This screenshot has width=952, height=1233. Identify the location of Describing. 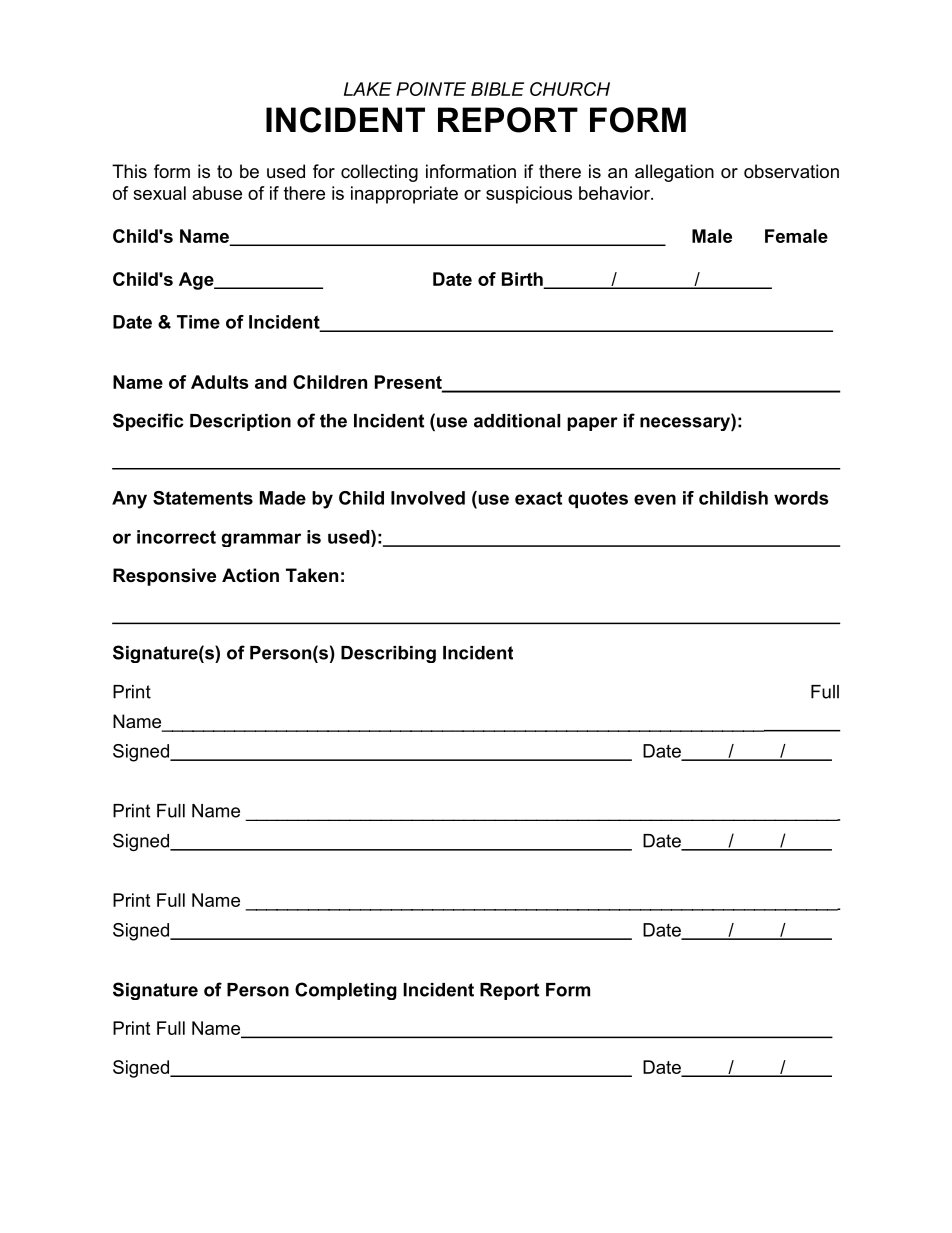
(388, 654).
